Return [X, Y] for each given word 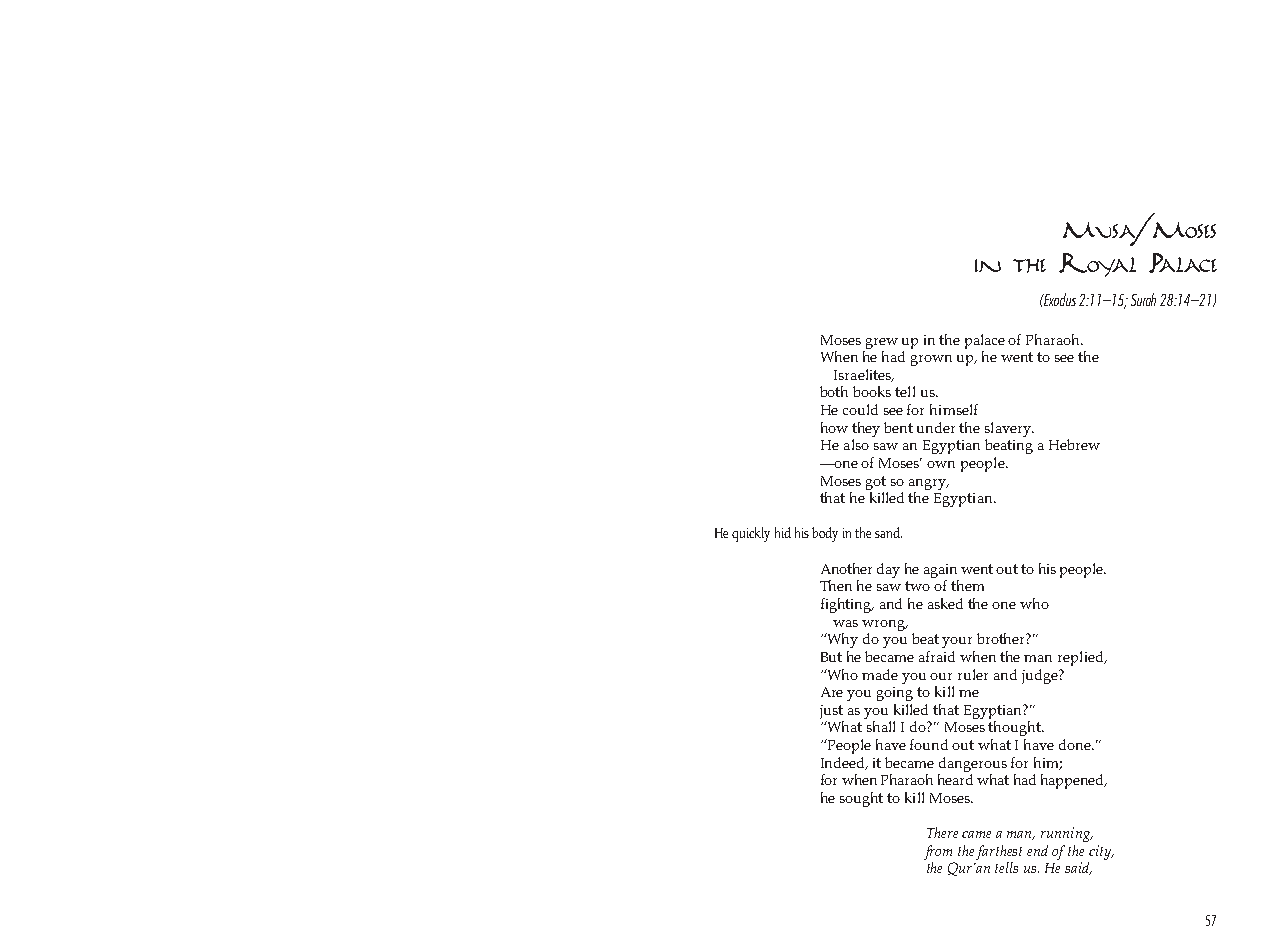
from [938, 852]
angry [928, 484]
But [831, 657]
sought [861, 799]
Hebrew [1074, 444]
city [1101, 852]
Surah [1143, 299]
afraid [937, 656]
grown [931, 360]
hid [783, 532]
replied [1082, 658]
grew [882, 343]
